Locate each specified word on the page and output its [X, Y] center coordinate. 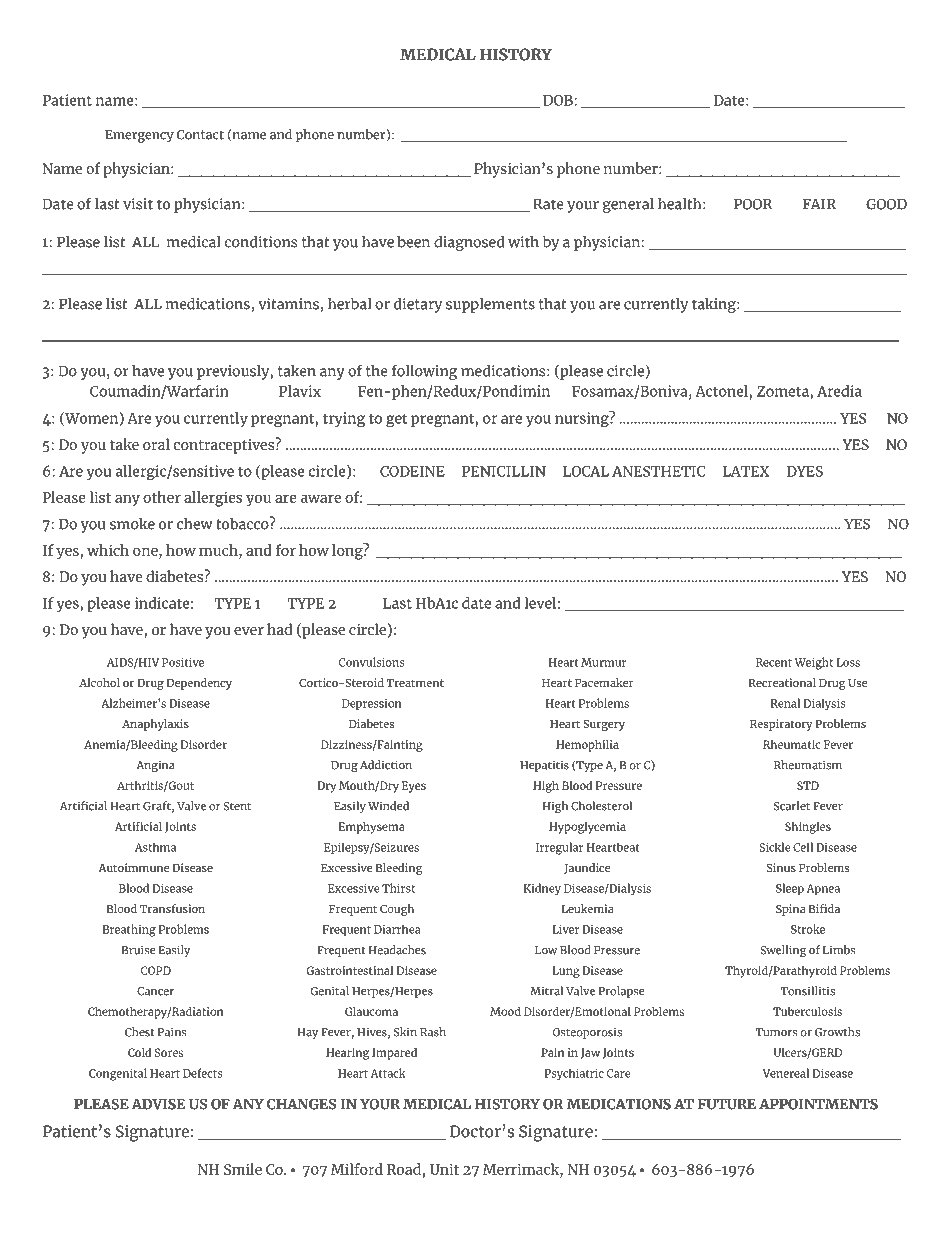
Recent [774, 662]
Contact [200, 135]
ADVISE [158, 1104]
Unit [444, 1169]
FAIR [819, 204]
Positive [183, 662]
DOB [559, 100]
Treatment [415, 683]
